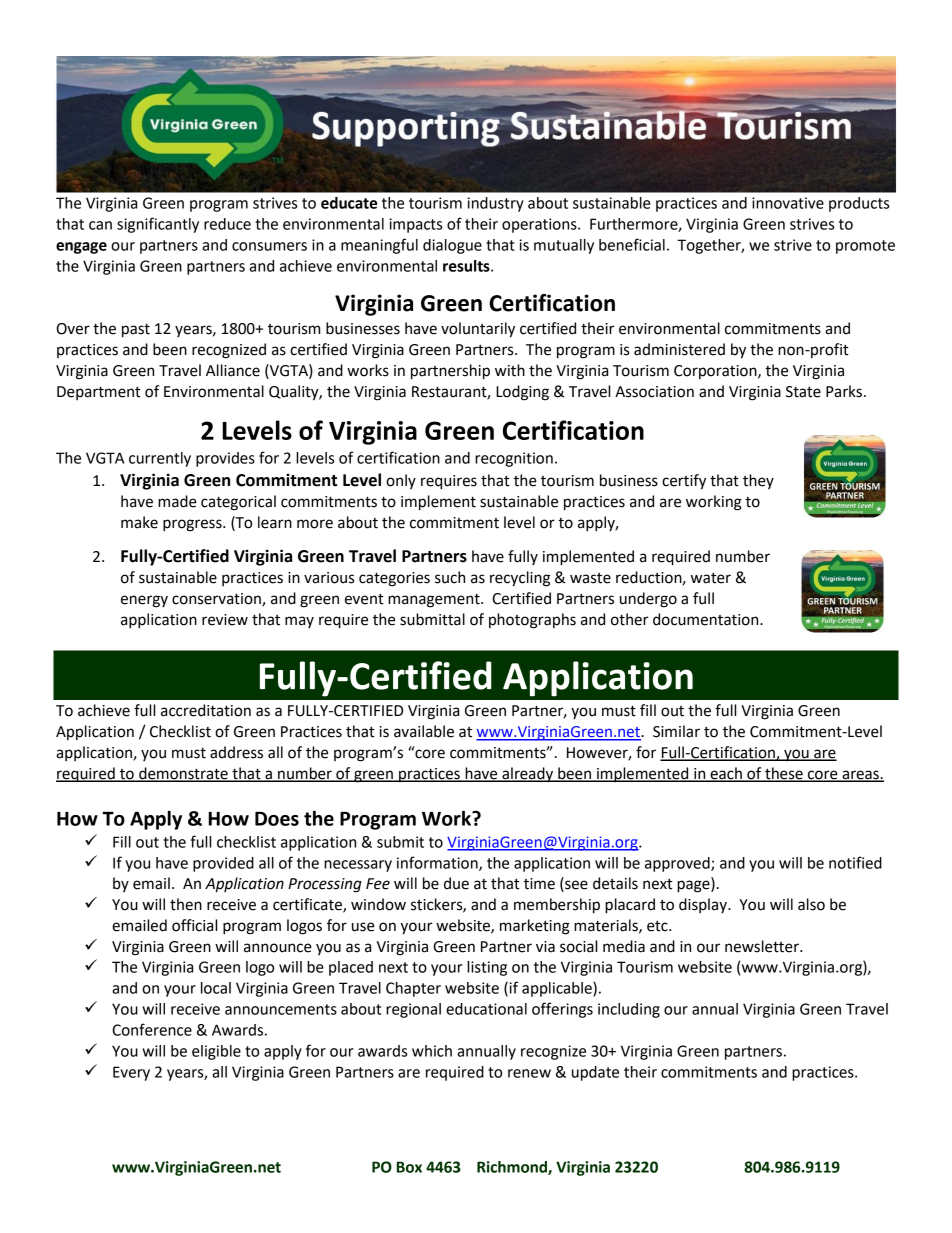 The width and height of the screenshot is (952, 1233). I want to click on Box, so click(409, 1167).
